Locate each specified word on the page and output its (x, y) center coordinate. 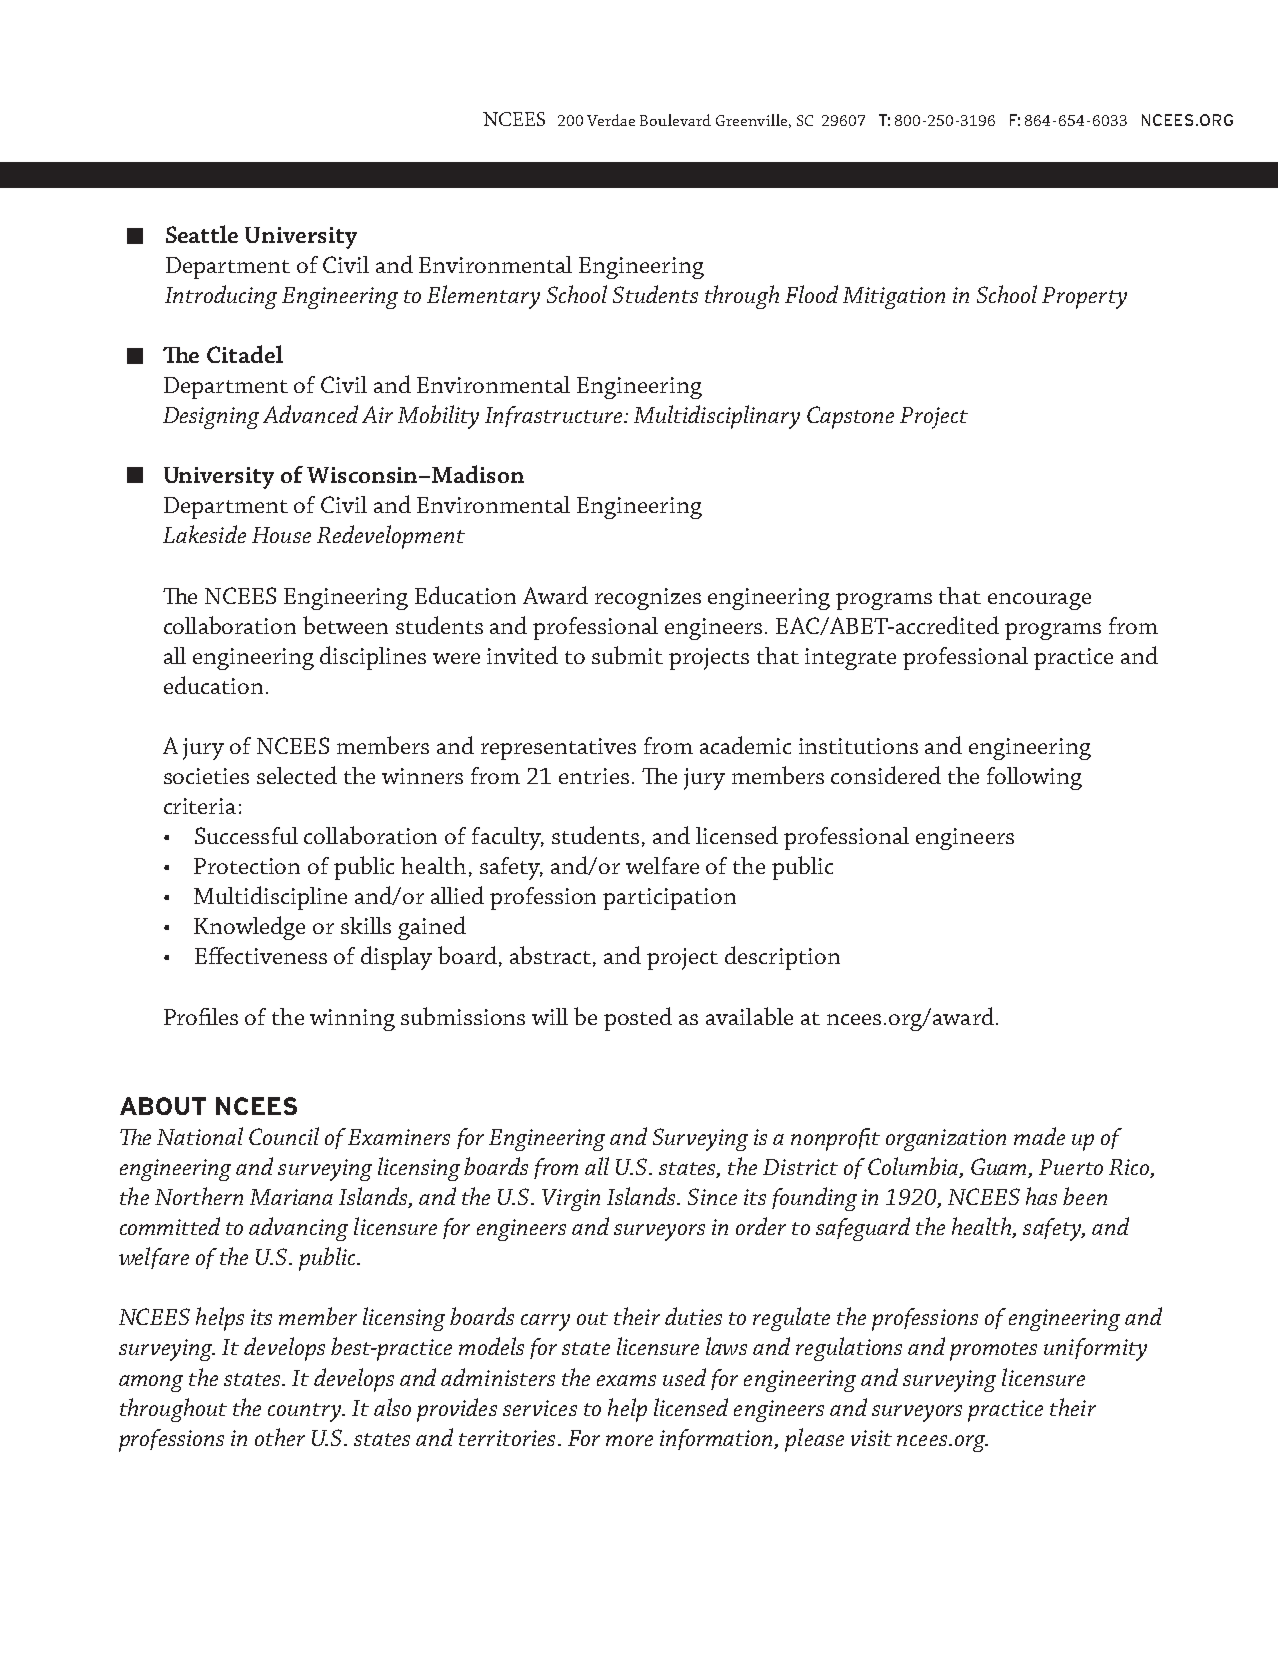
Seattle (202, 234)
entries (594, 776)
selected (297, 775)
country (306, 1412)
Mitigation (894, 298)
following (1034, 778)
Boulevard (675, 120)
